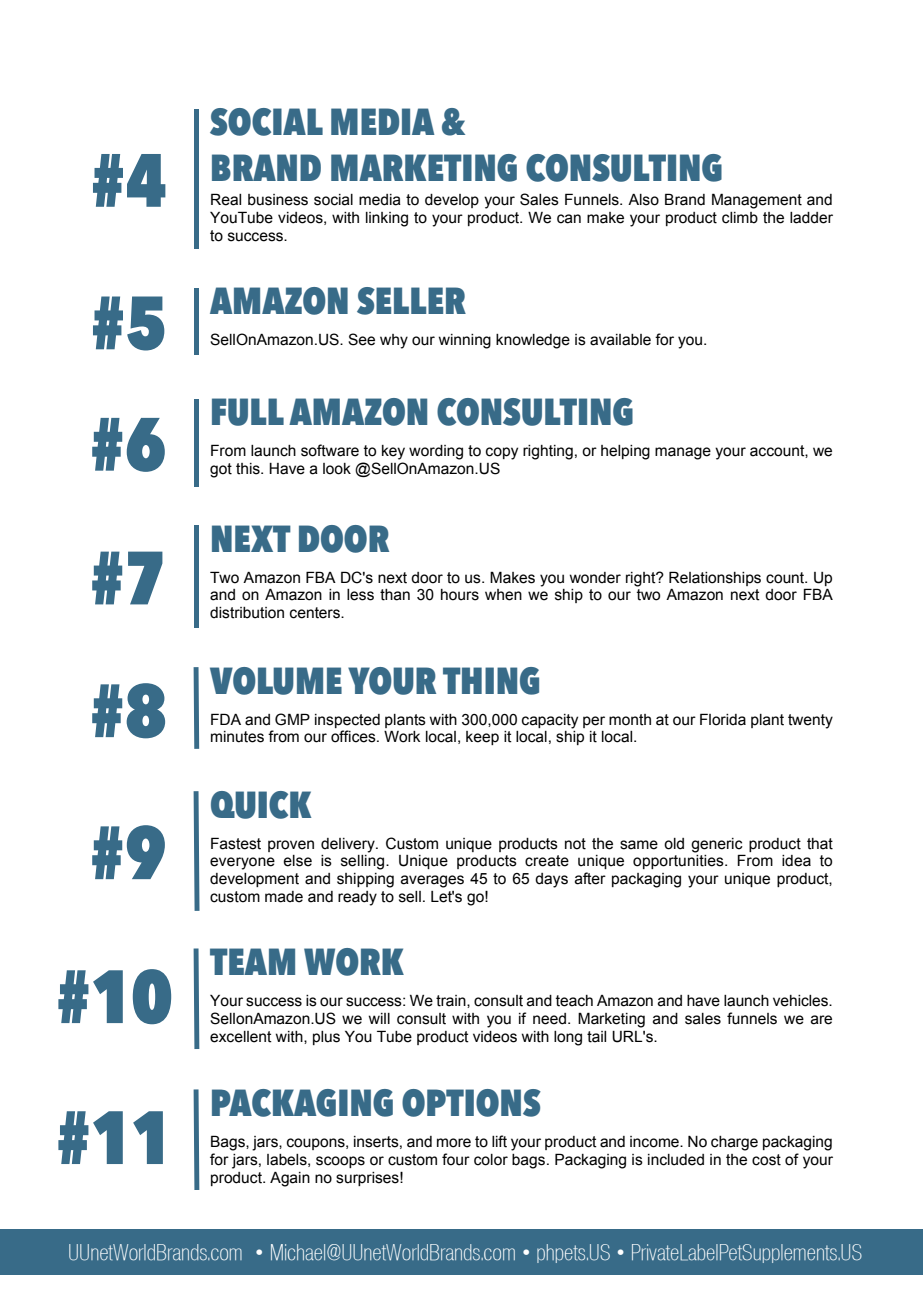 The height and width of the page is (1308, 924). What do you see at coordinates (740, 218) in the page?
I see `climb` at bounding box center [740, 218].
